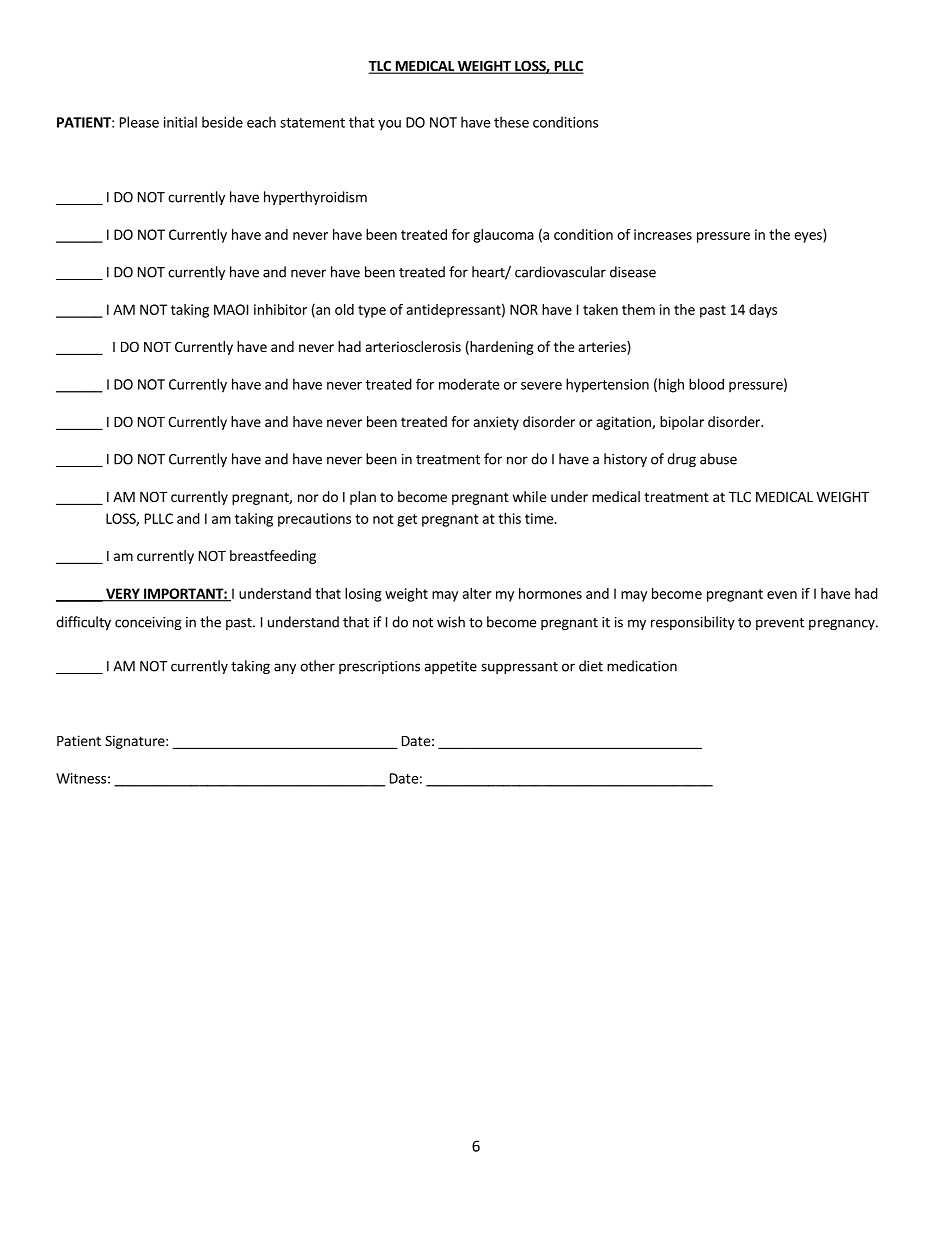 Image resolution: width=952 pixels, height=1233 pixels. What do you see at coordinates (81, 778) in the image?
I see `Witness` at bounding box center [81, 778].
